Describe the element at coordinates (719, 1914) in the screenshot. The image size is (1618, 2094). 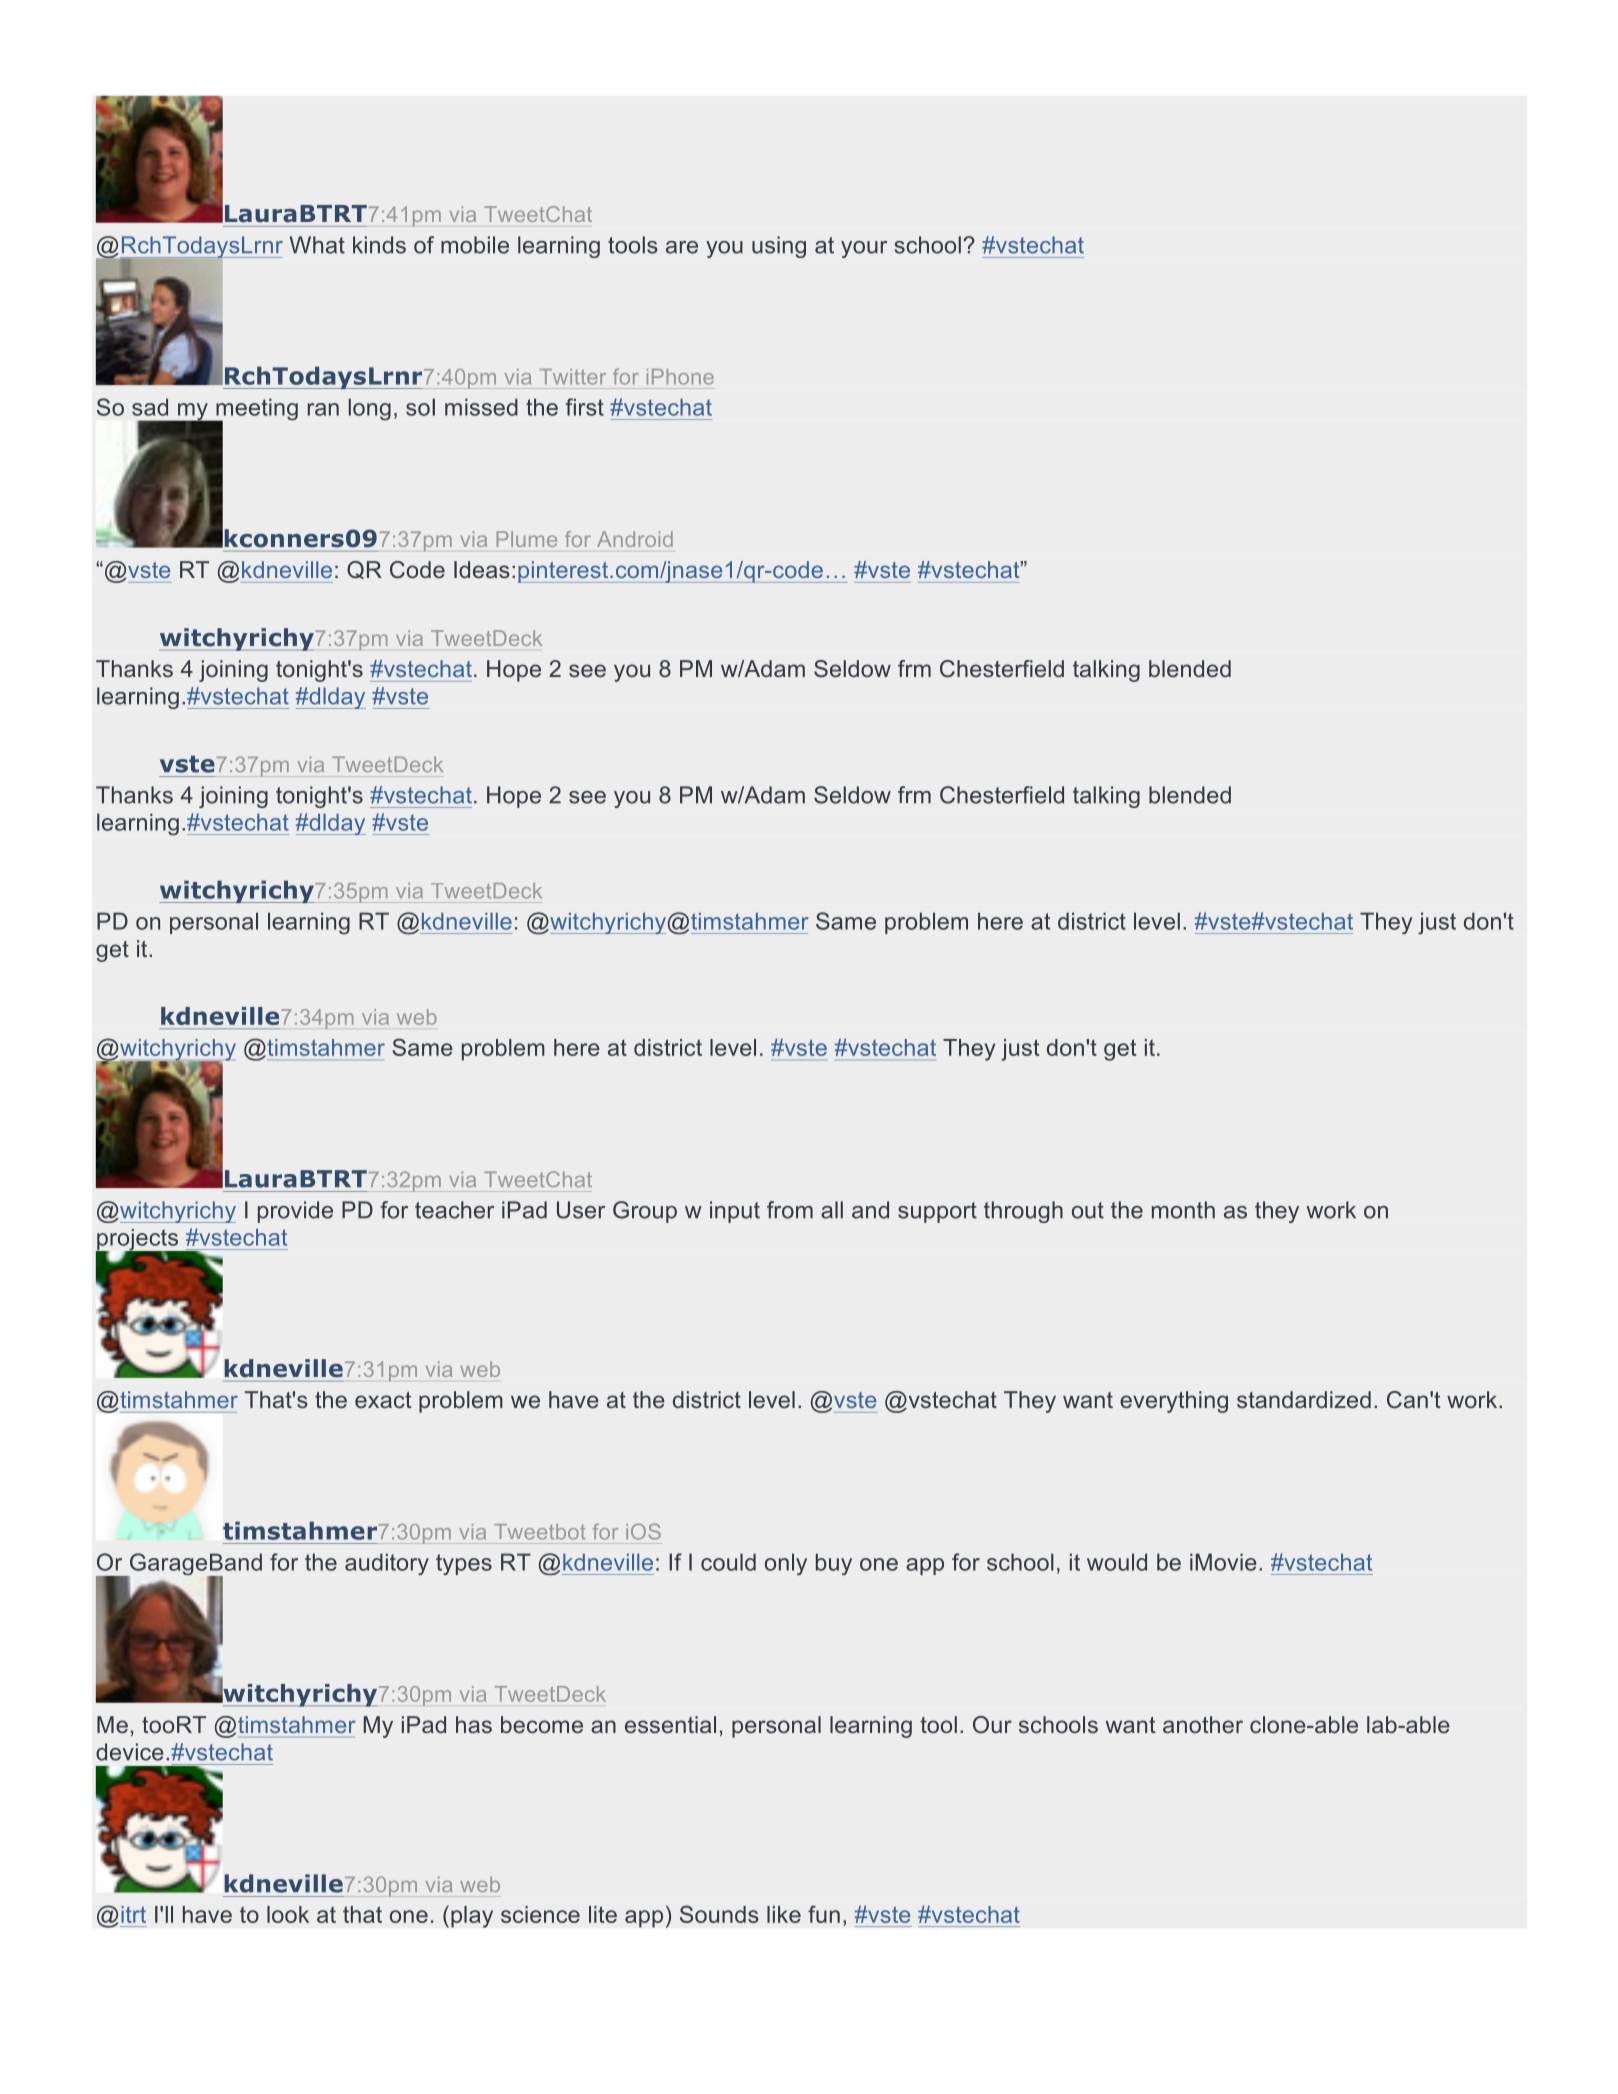
I see `Sounds` at that location.
